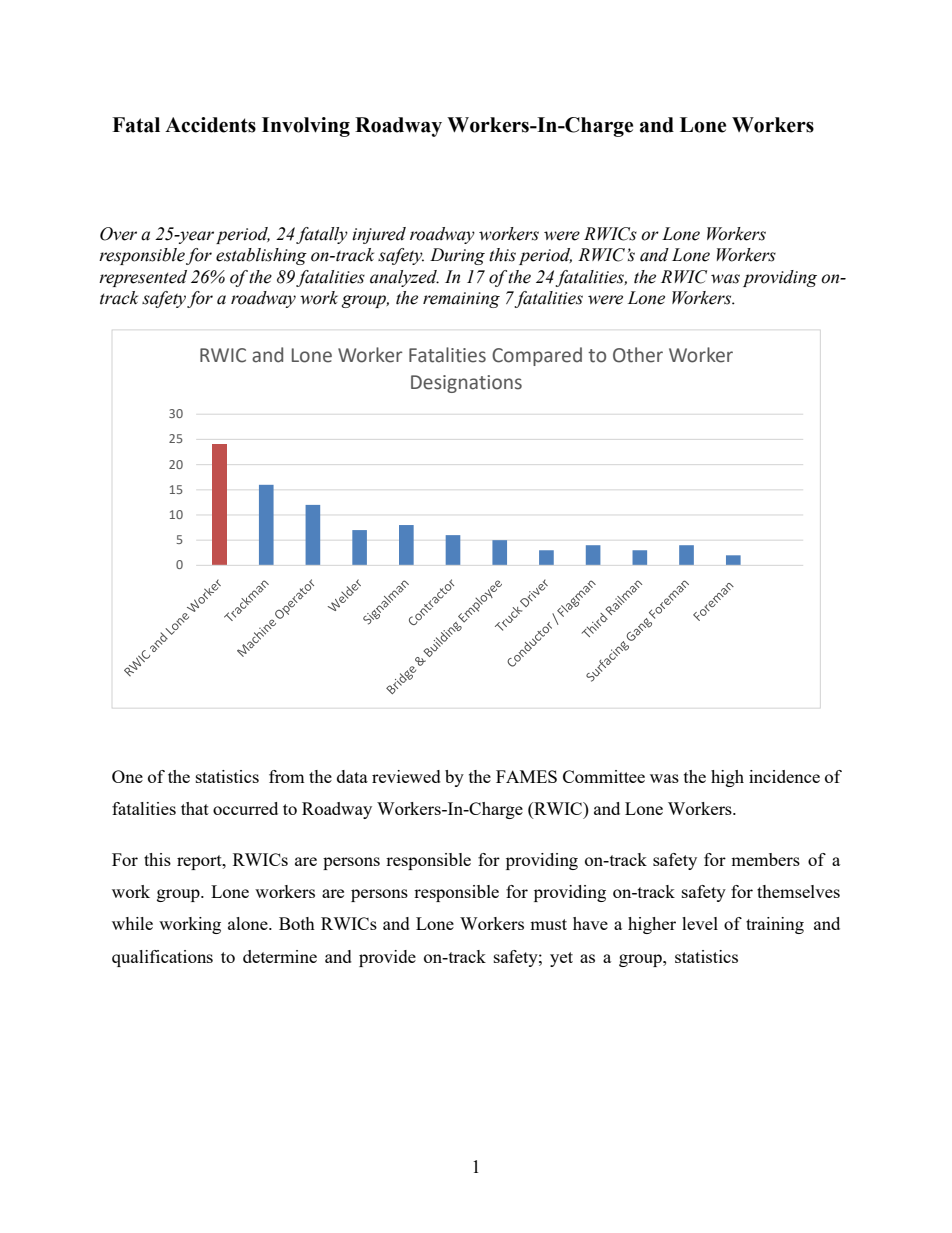 The width and height of the document is (952, 1233). I want to click on Compared, so click(537, 356).
